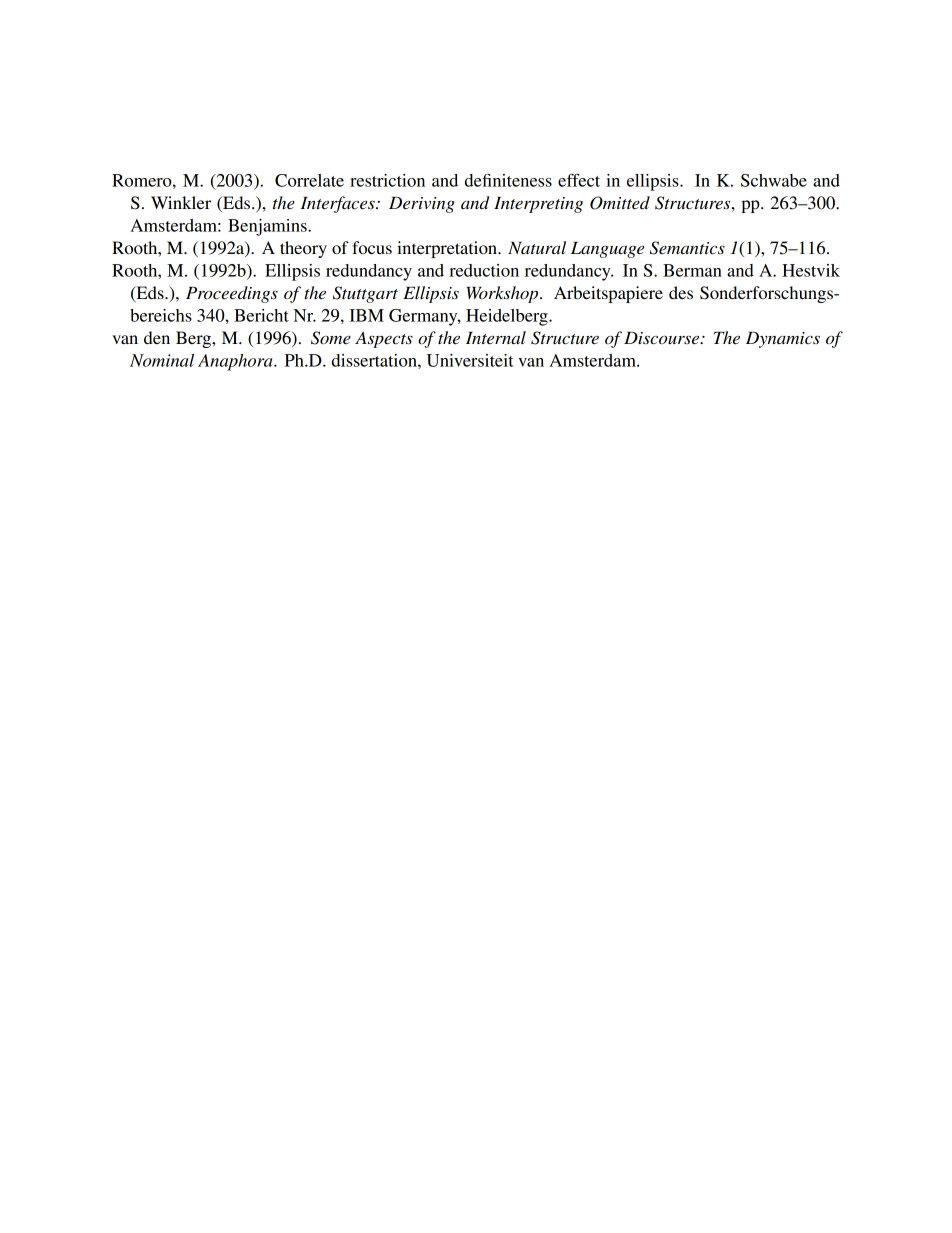 The image size is (952, 1233). I want to click on IBM, so click(366, 315).
